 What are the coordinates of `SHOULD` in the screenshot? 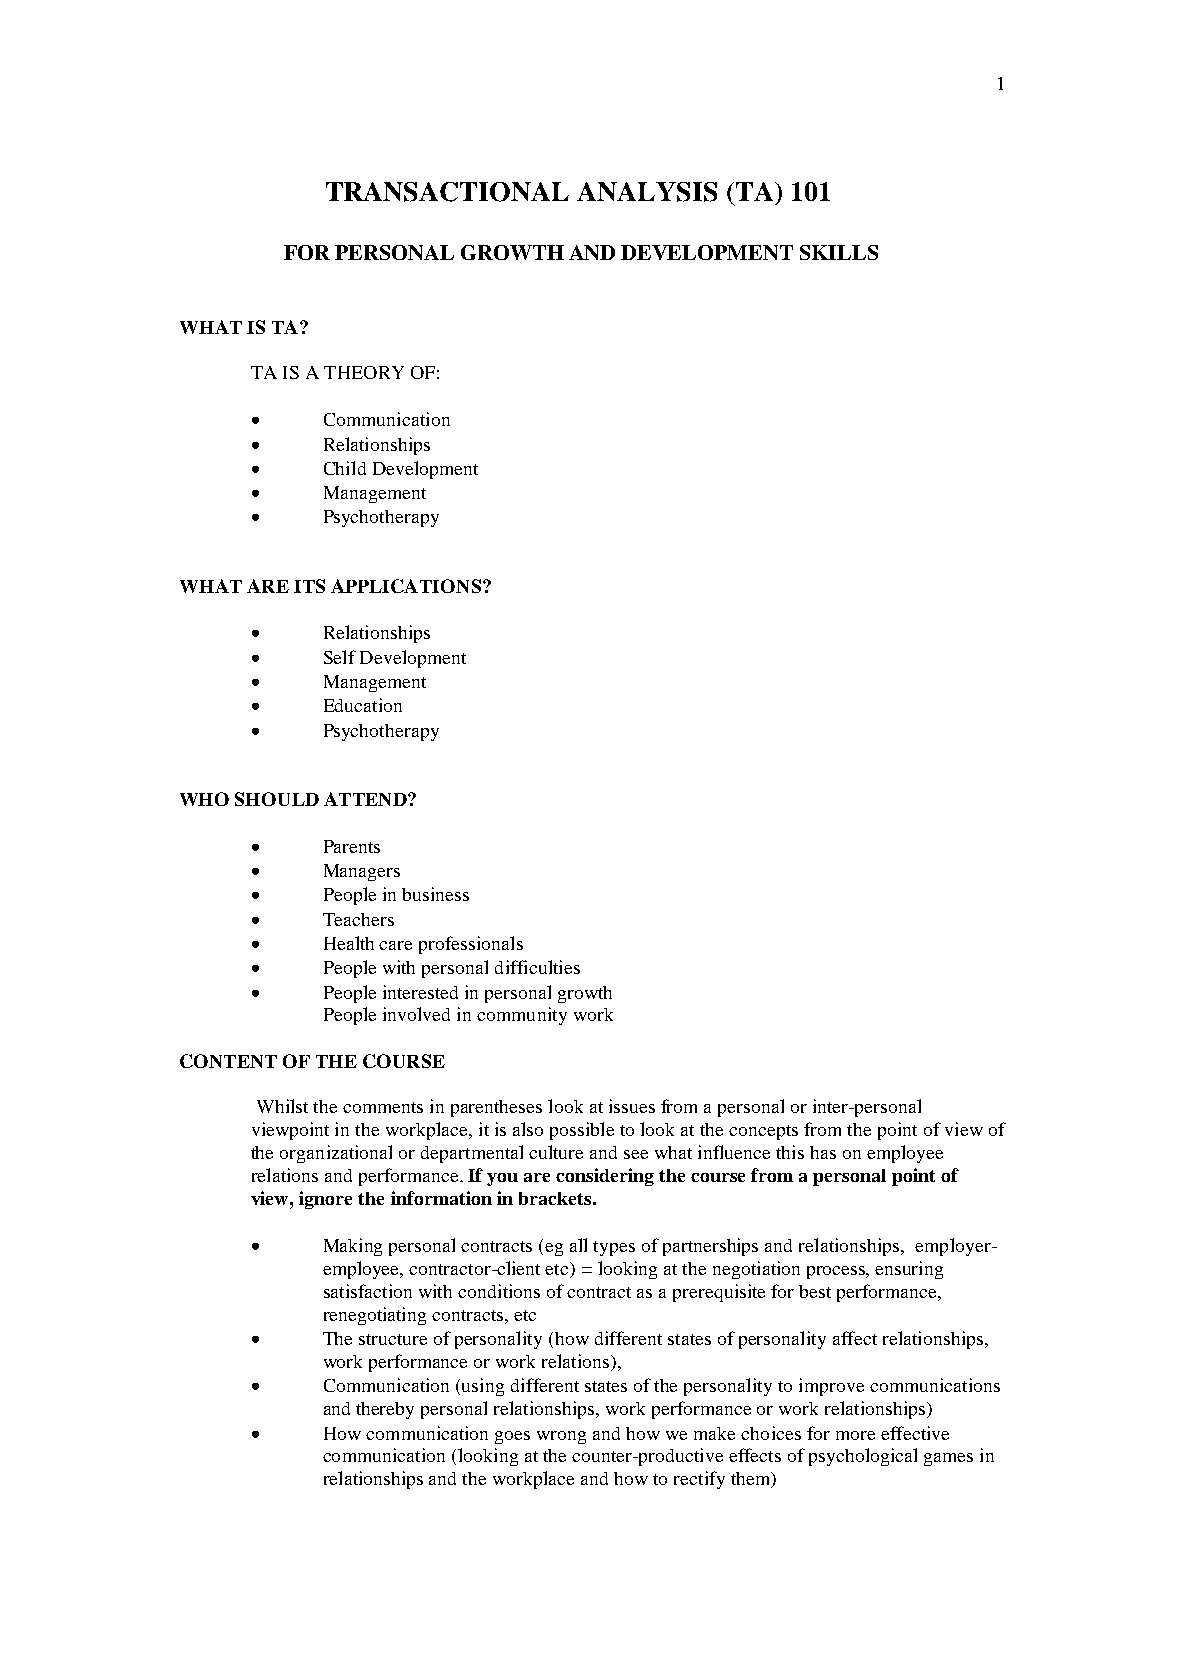 It's located at (277, 799).
